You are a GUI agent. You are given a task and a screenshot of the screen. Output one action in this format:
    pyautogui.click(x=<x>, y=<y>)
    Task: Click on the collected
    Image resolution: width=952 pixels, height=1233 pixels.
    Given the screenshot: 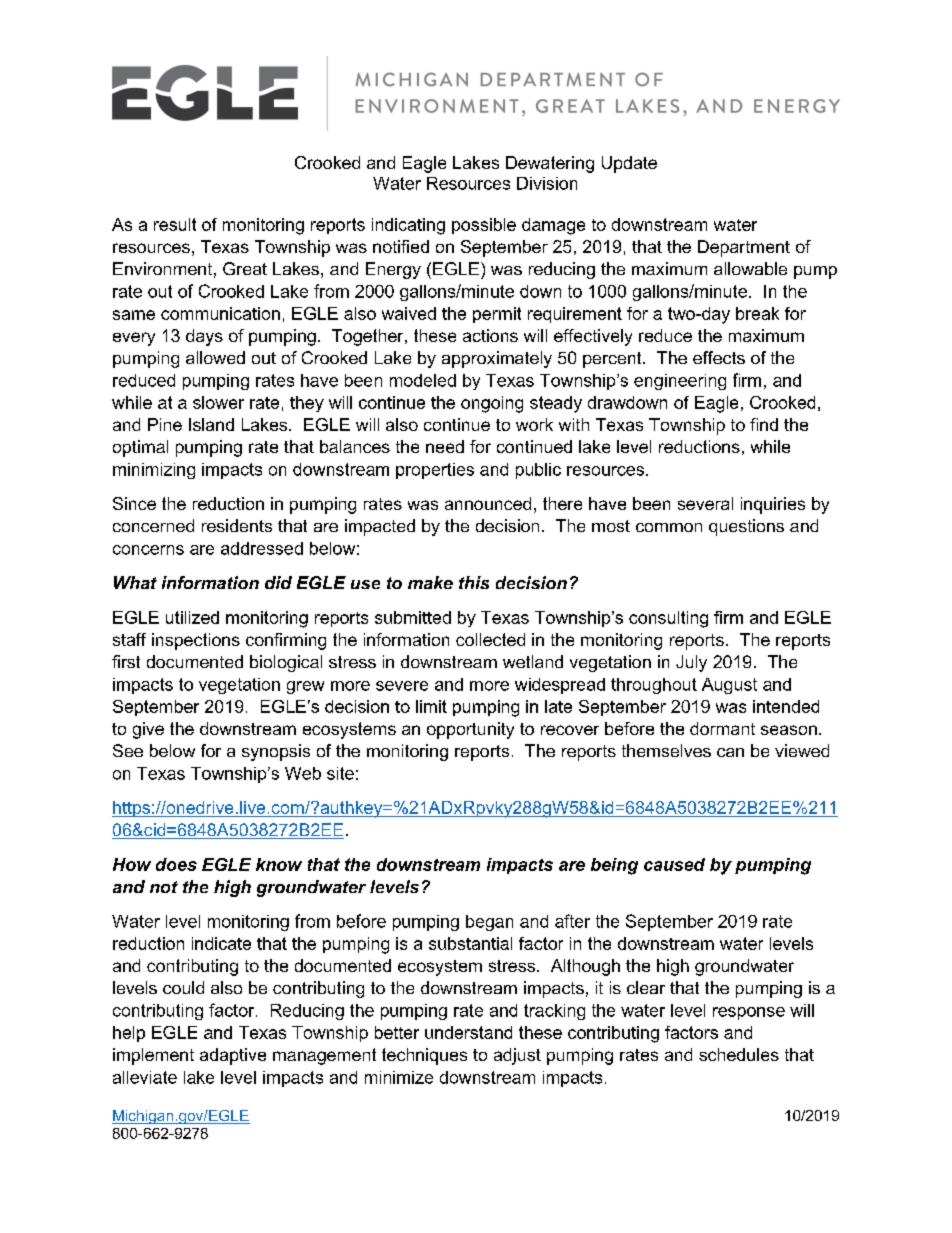 What is the action you would take?
    pyautogui.click(x=490, y=639)
